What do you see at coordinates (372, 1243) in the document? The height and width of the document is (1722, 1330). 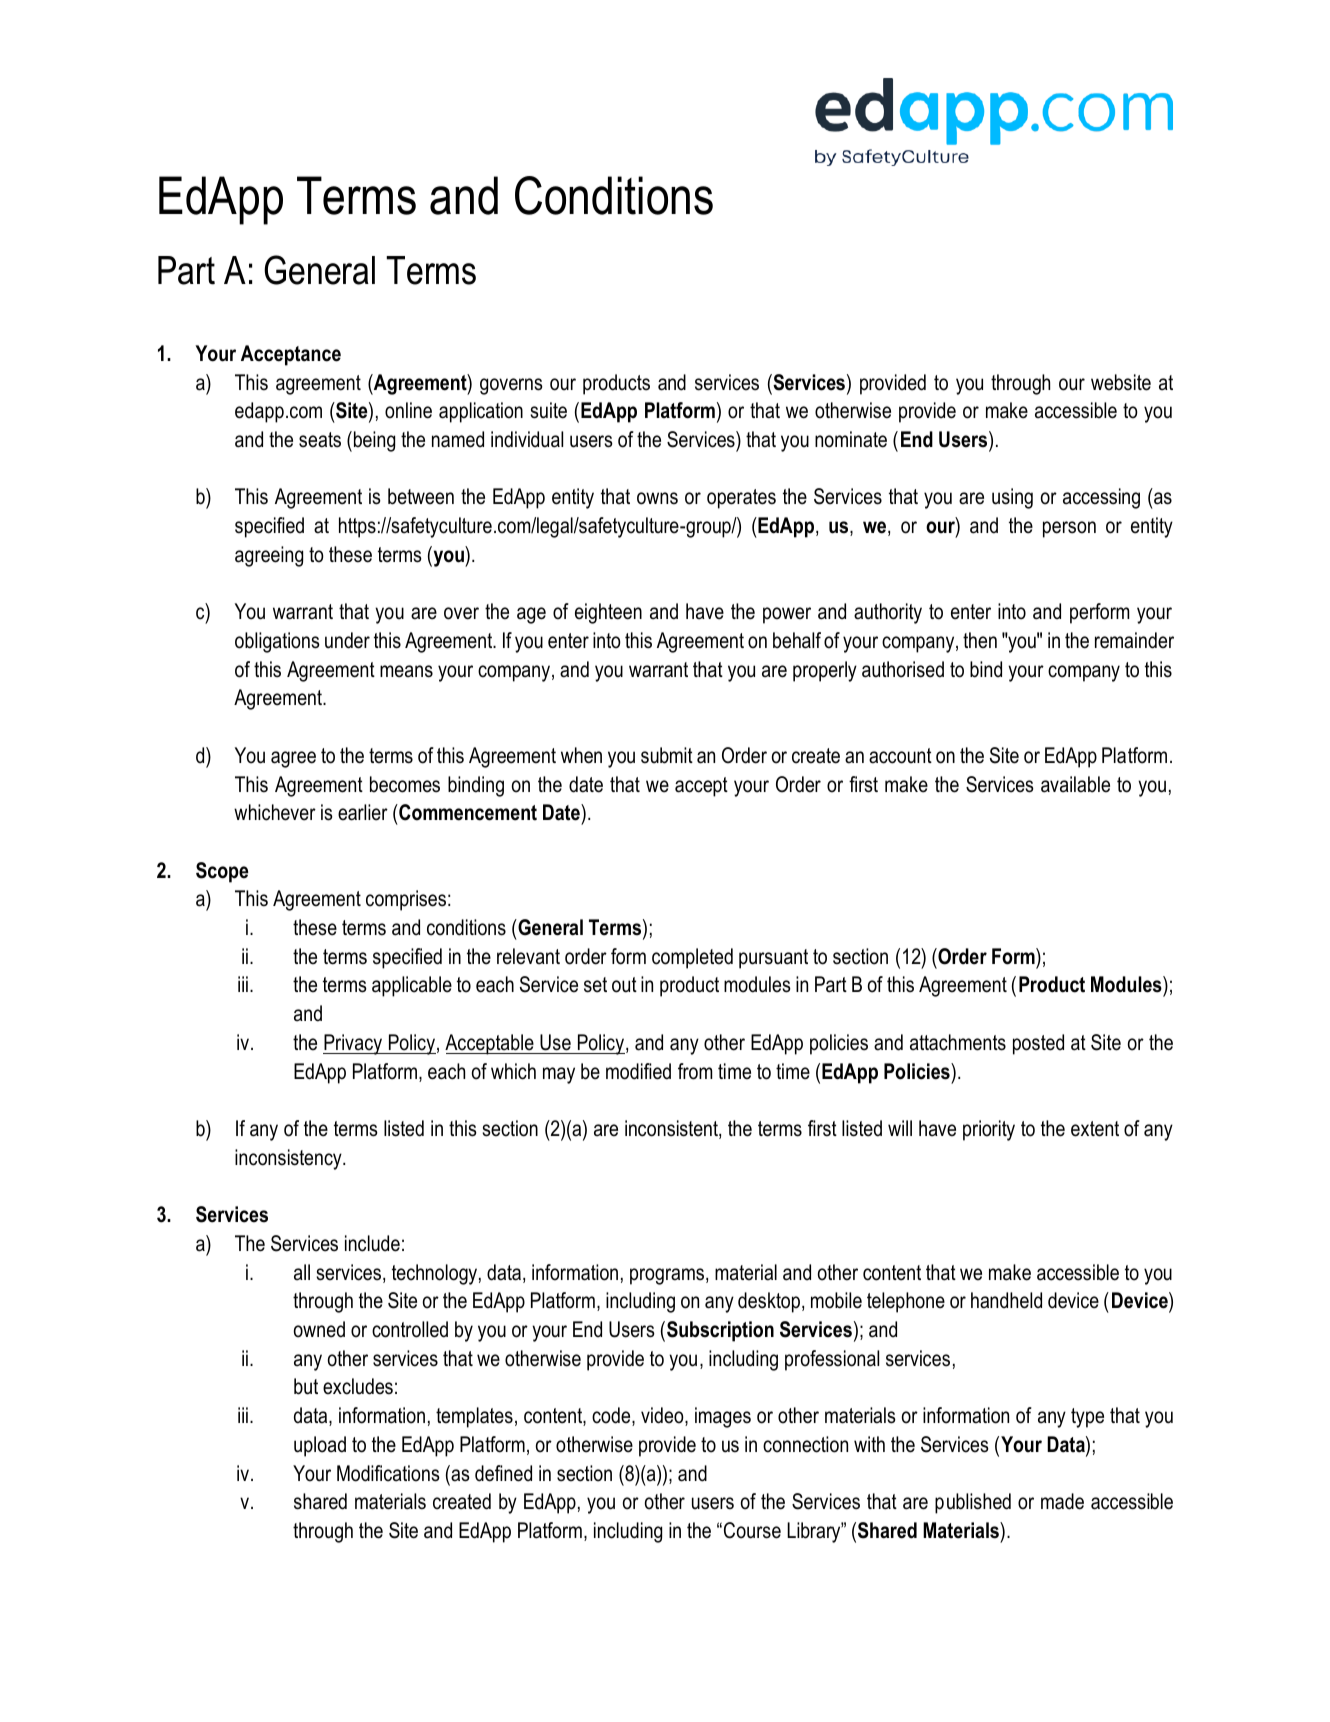 I see `include` at bounding box center [372, 1243].
